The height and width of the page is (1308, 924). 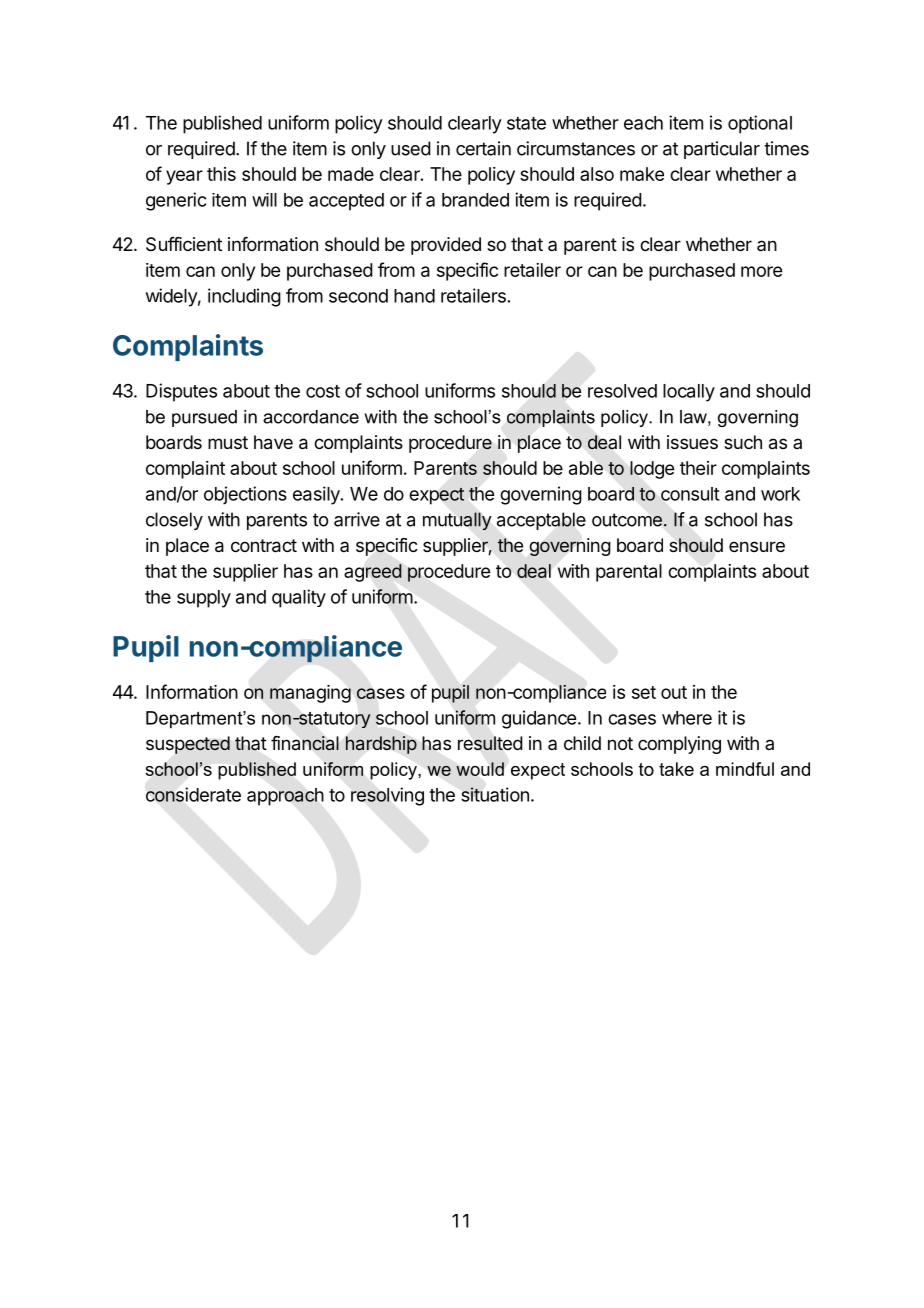 I want to click on supply, so click(x=204, y=599).
